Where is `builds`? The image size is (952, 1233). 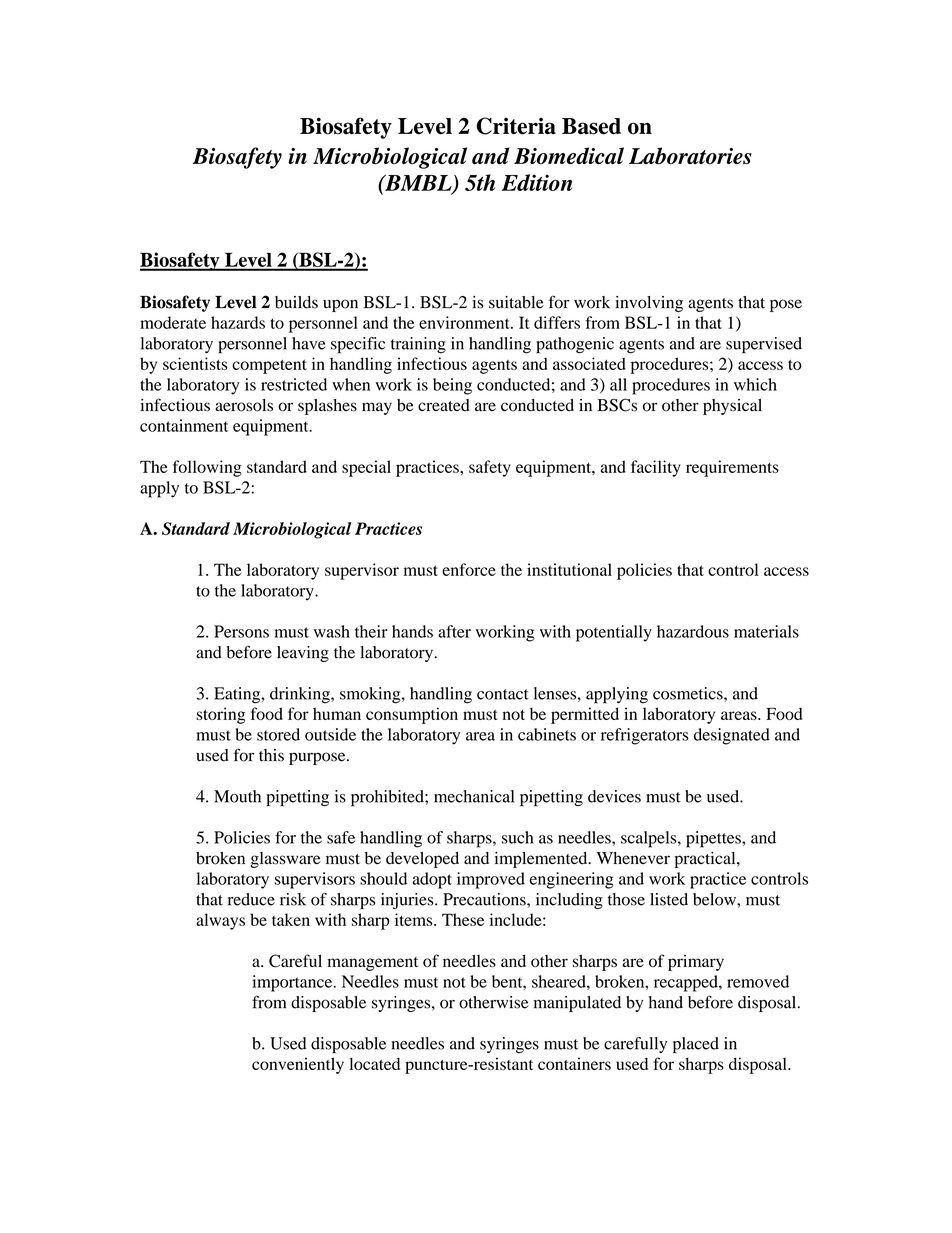
builds is located at coordinates (296, 302).
